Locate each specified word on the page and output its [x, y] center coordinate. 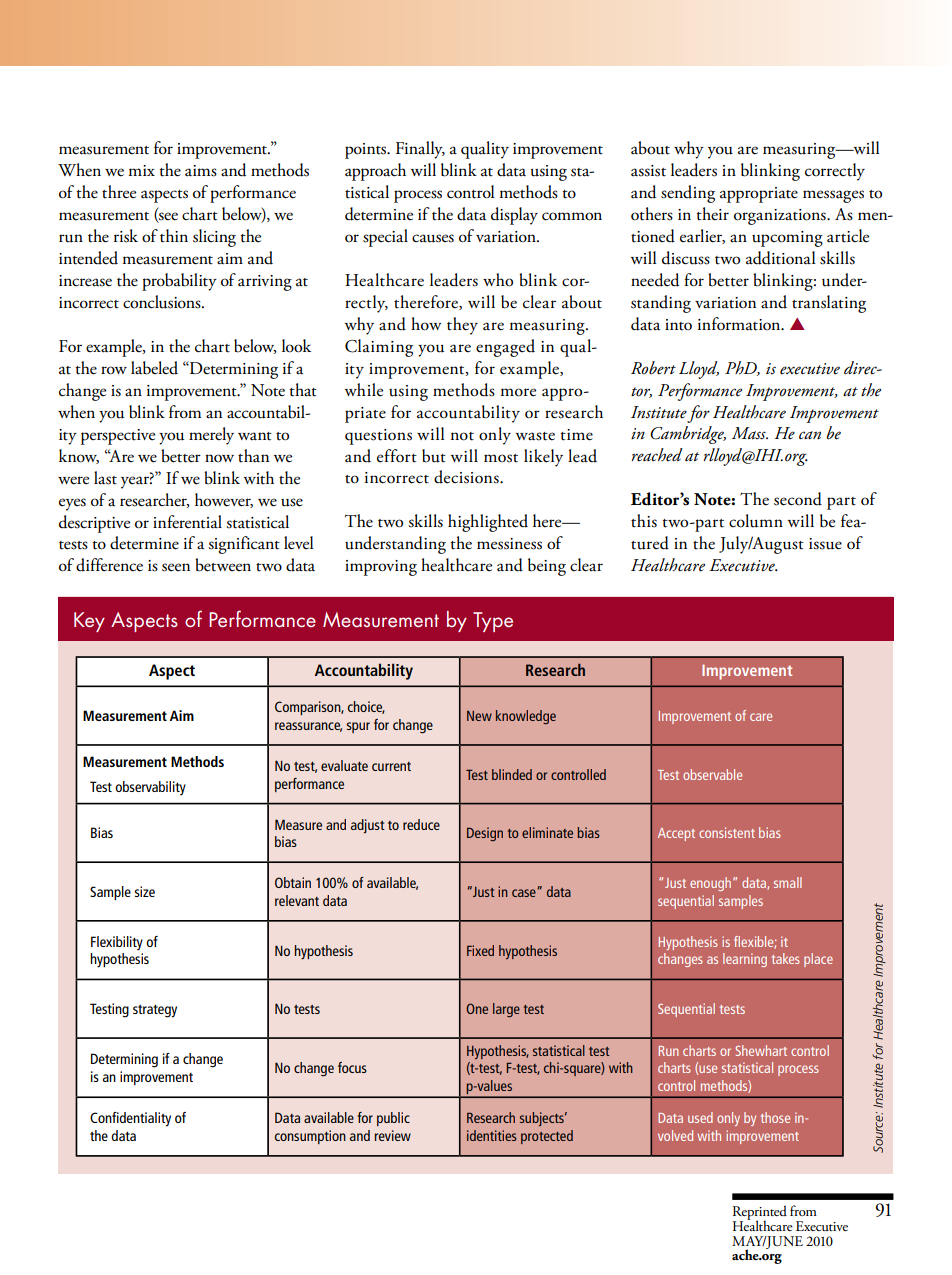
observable [712, 774]
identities [492, 1135]
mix [141, 170]
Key [89, 622]
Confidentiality [130, 1119]
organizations [781, 217]
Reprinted [760, 1213]
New [479, 716]
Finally [420, 150]
